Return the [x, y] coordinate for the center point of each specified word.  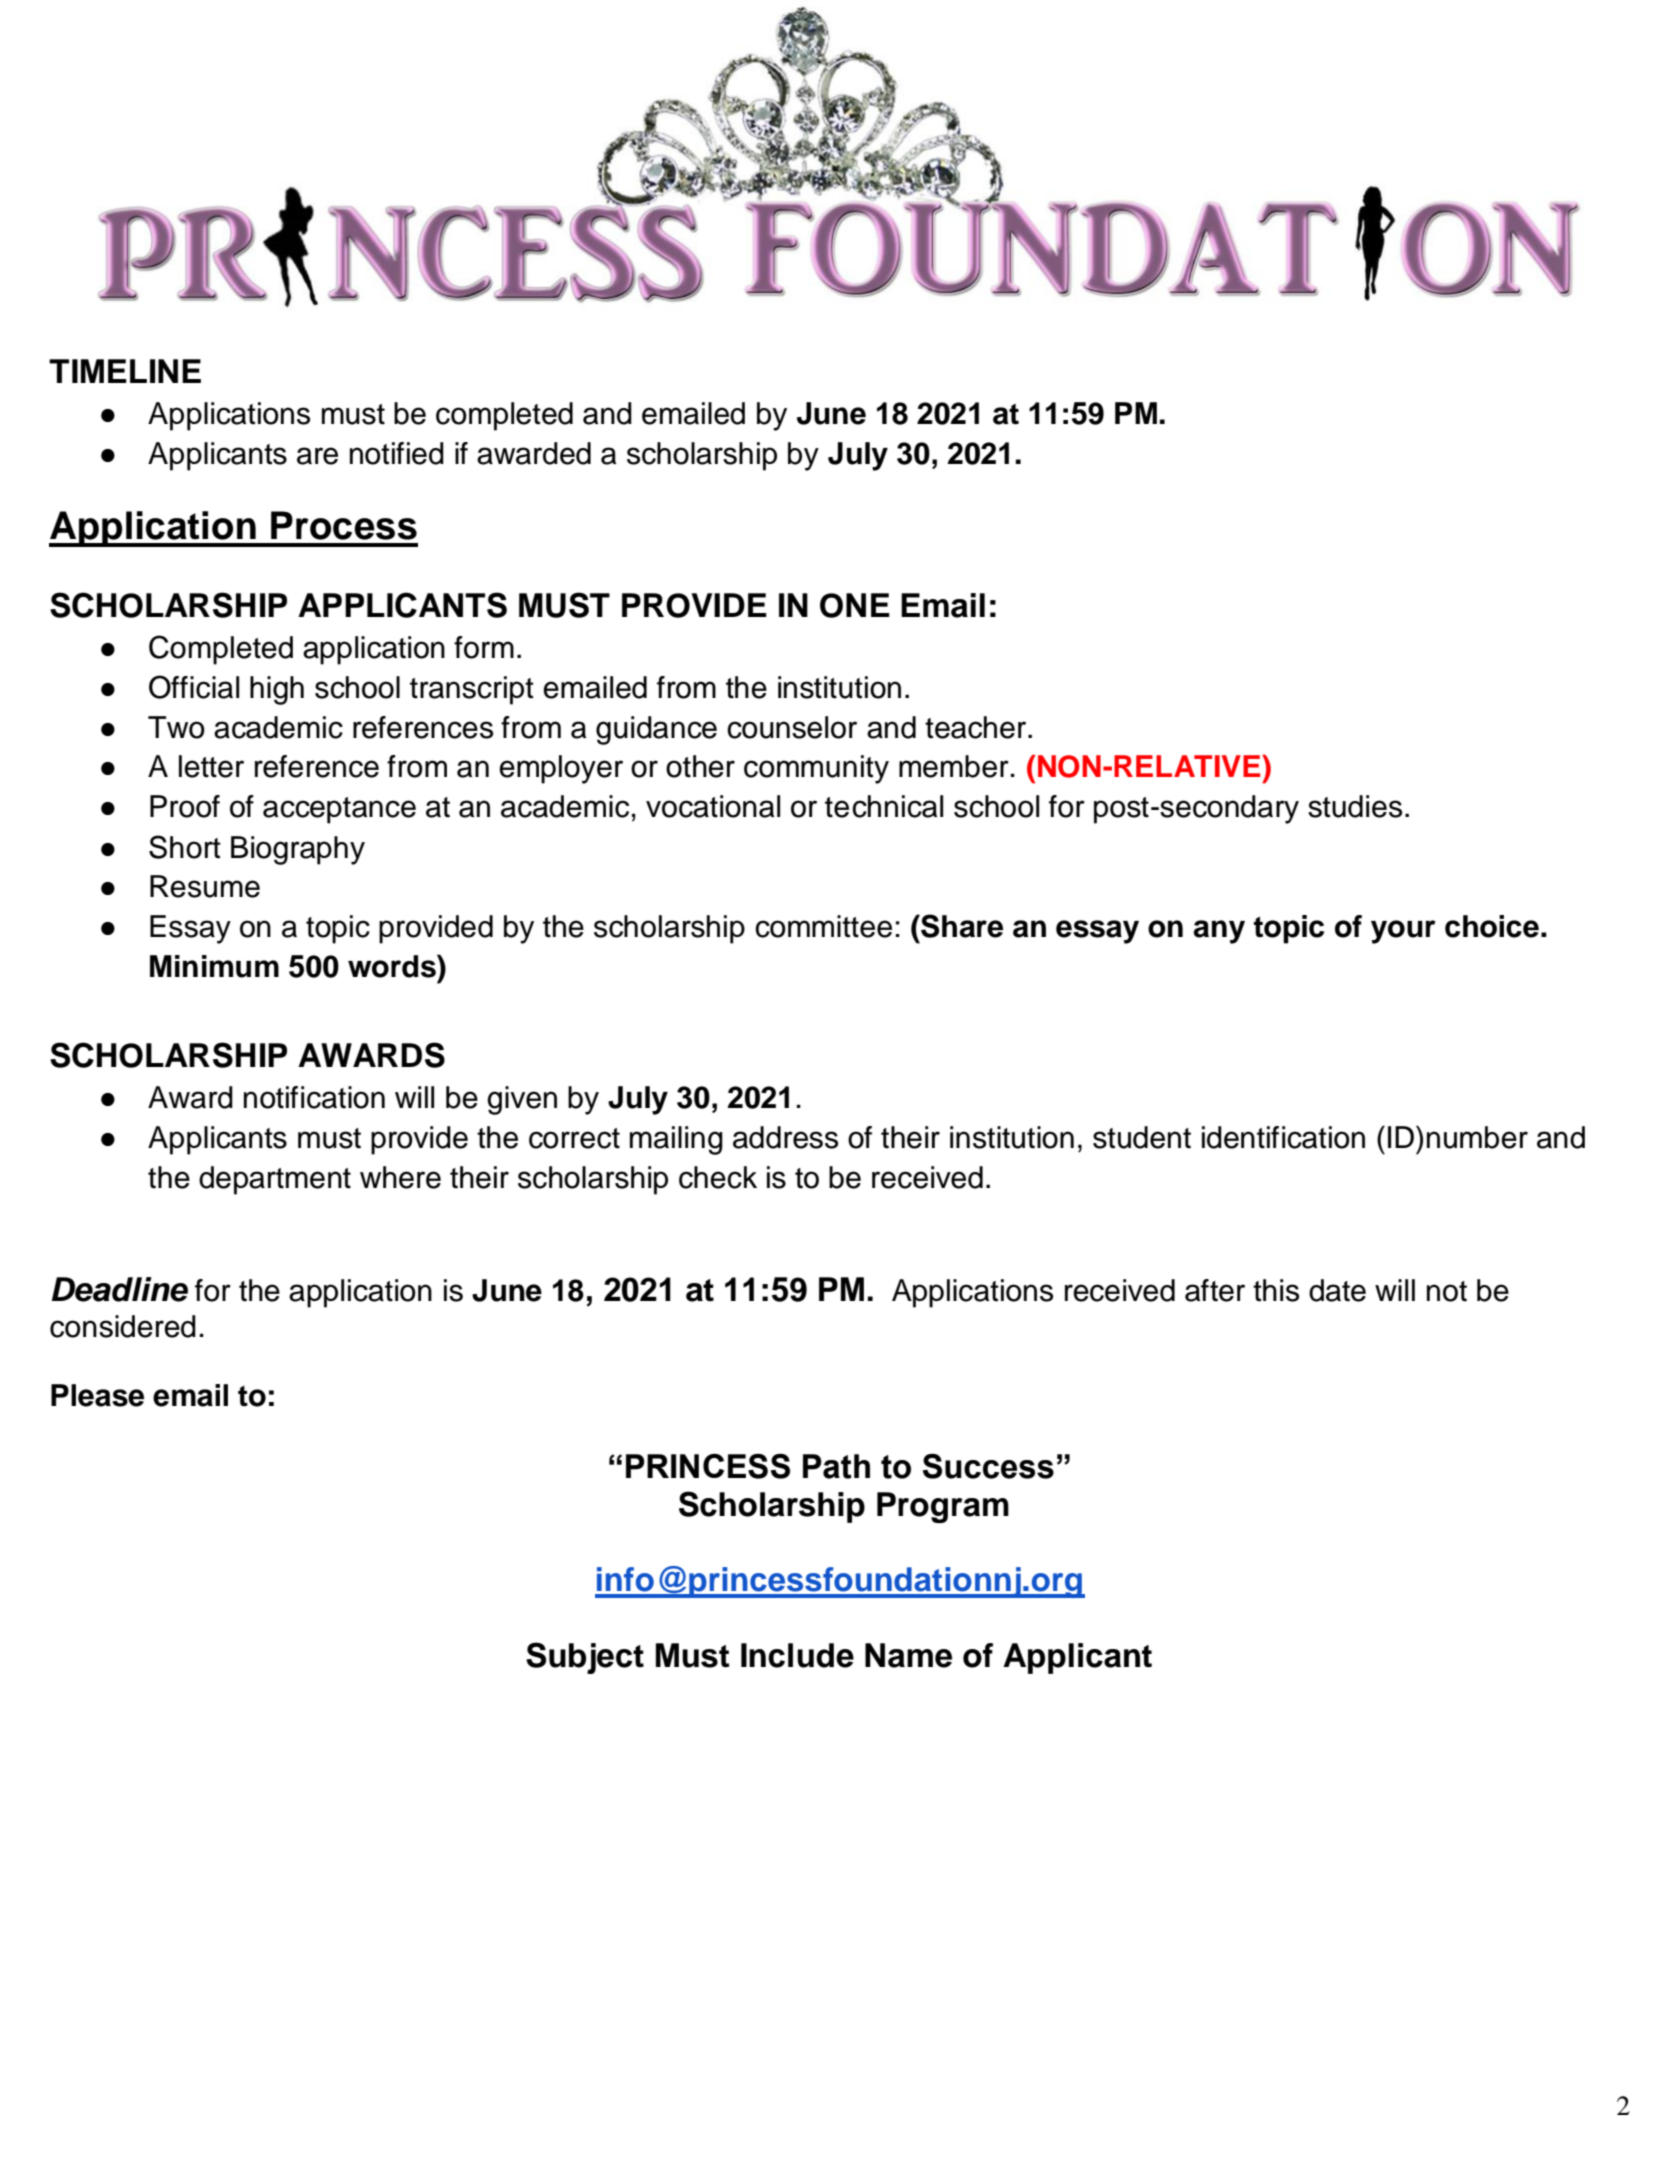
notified [397, 453]
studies [1355, 806]
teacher [977, 727]
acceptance [339, 810]
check [718, 1177]
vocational [713, 806]
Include [797, 1655]
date [1337, 1290]
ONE [855, 605]
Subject [585, 1658]
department [275, 1180]
